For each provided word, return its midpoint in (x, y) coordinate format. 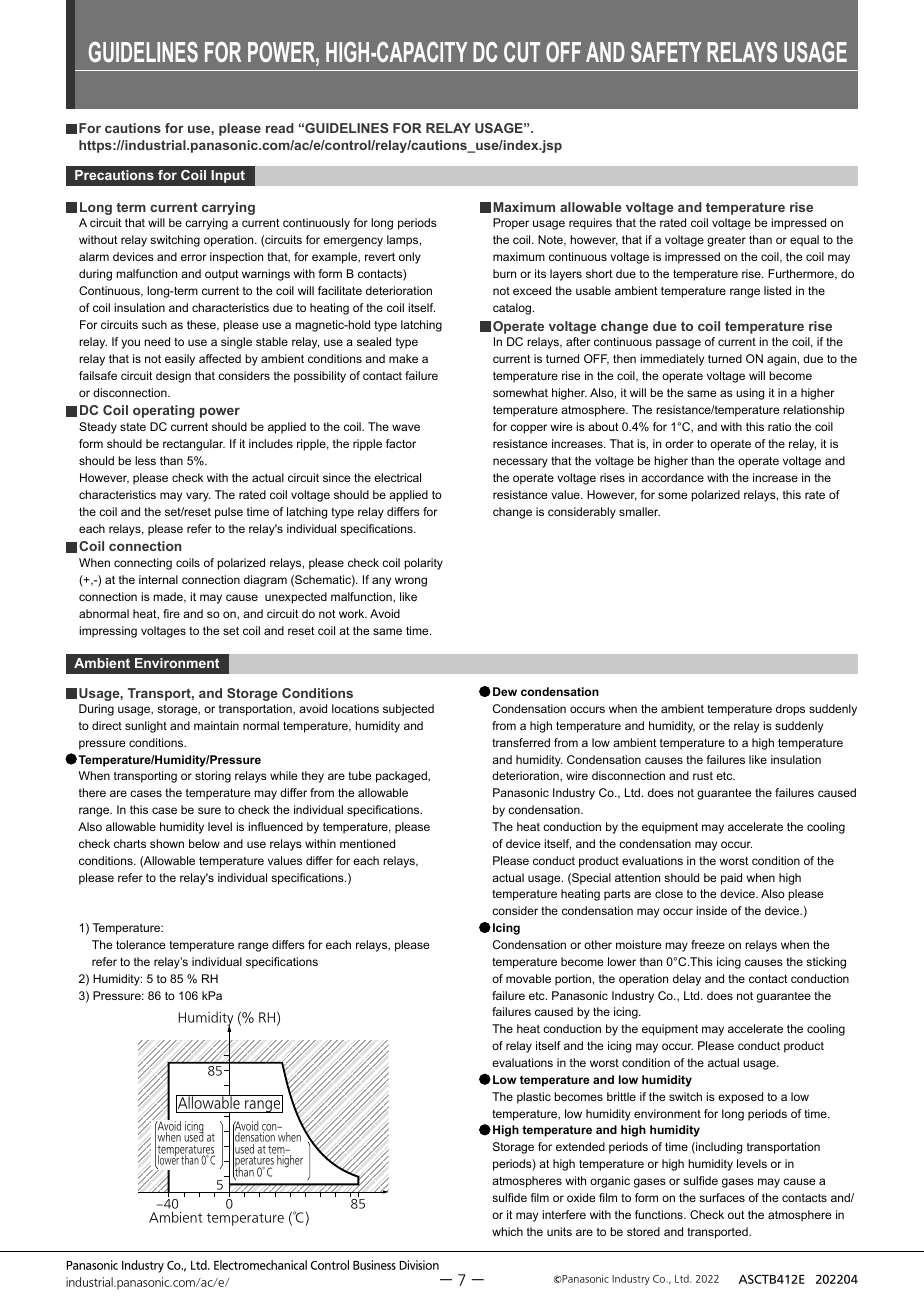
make (403, 358)
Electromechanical (260, 1265)
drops (790, 710)
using (750, 394)
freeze (708, 944)
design (173, 377)
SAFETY (666, 52)
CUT (522, 52)
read (280, 128)
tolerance (140, 944)
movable (528, 978)
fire (171, 613)
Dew (505, 691)
